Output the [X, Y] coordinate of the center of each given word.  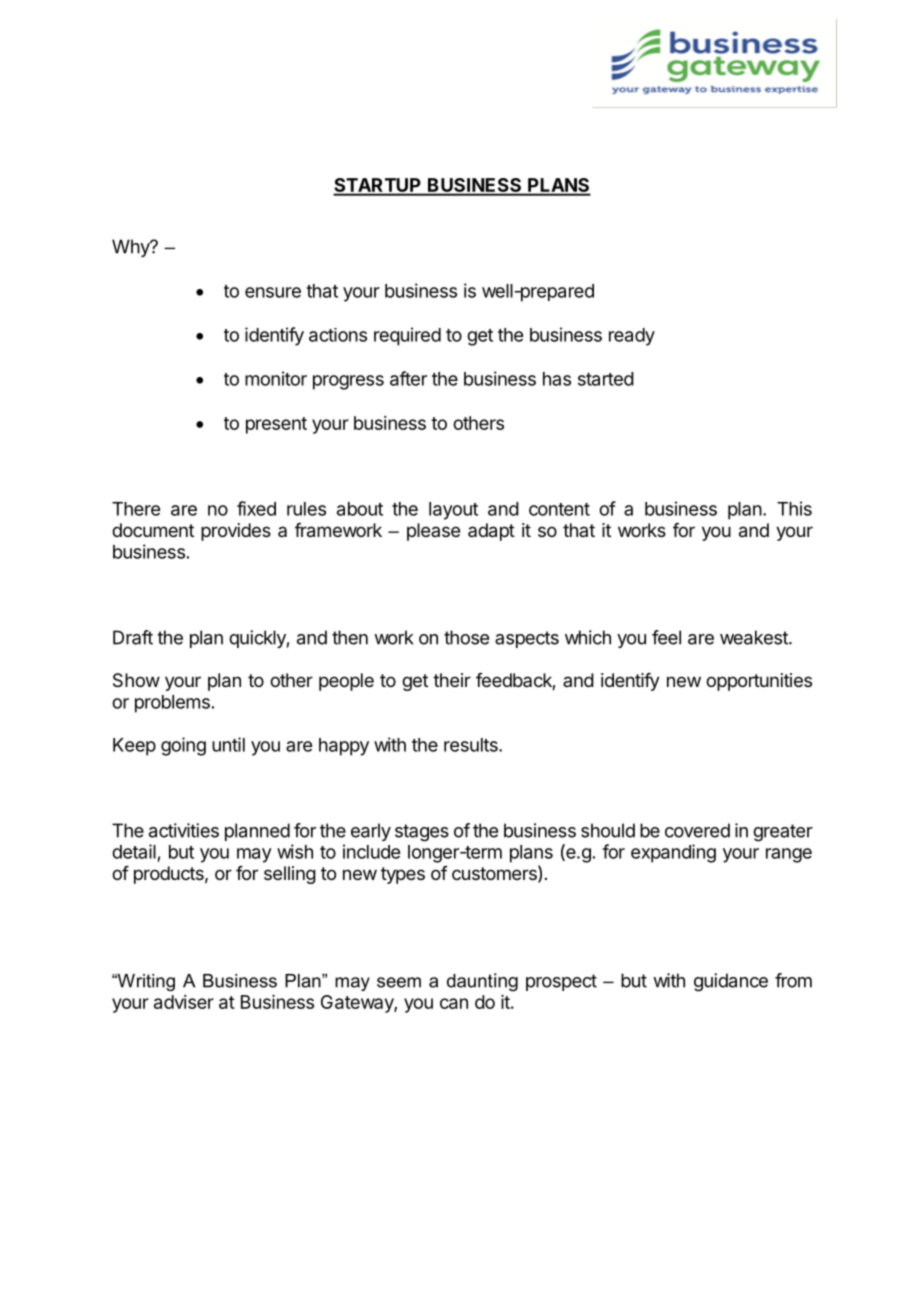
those [466, 637]
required [407, 336]
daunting [482, 982]
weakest [755, 637]
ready [632, 337]
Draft [133, 637]
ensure [273, 292]
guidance [731, 982]
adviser [184, 1002]
